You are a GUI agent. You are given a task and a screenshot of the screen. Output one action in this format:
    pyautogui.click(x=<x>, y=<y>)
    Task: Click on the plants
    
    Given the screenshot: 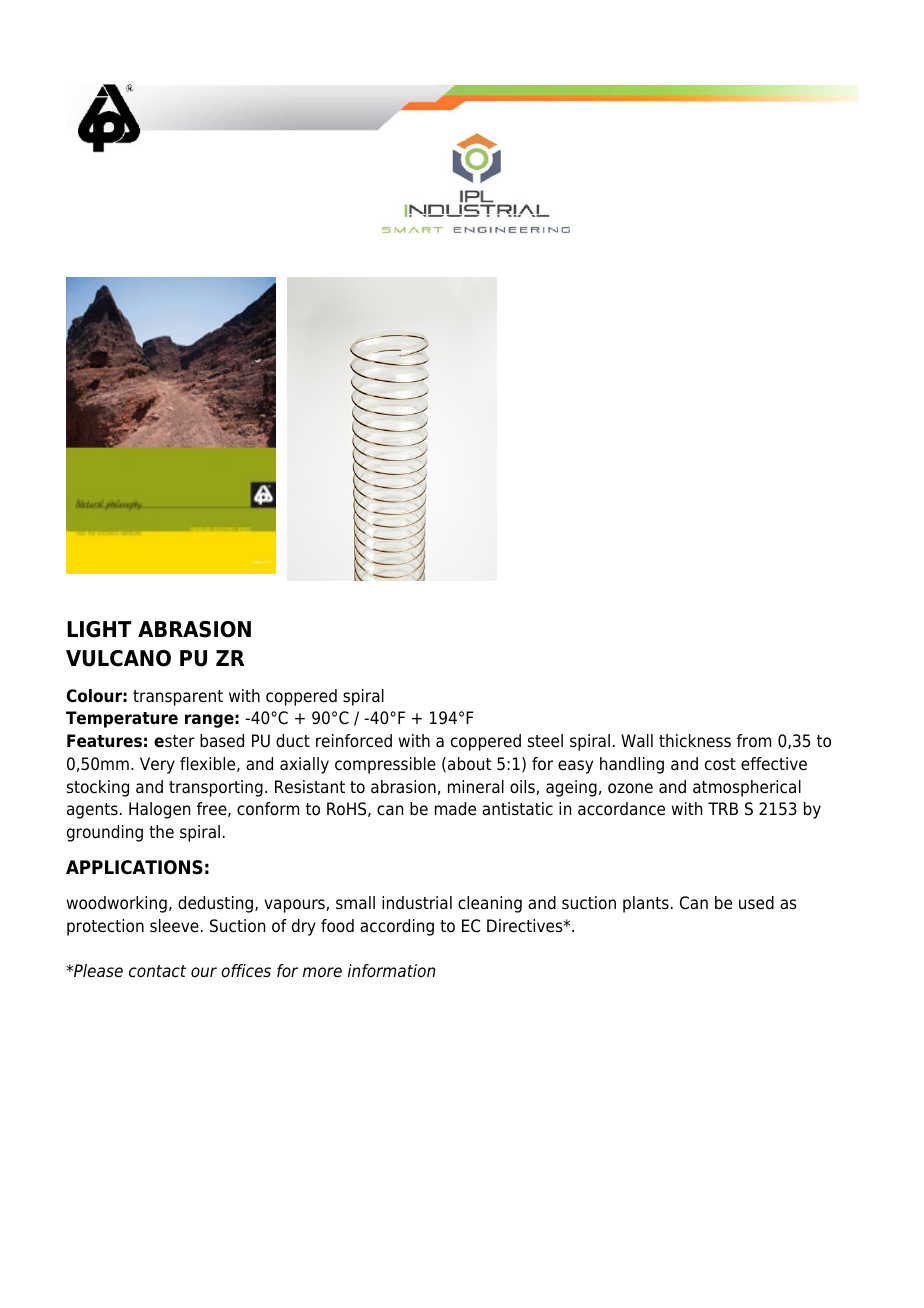 What is the action you would take?
    pyautogui.click(x=646, y=904)
